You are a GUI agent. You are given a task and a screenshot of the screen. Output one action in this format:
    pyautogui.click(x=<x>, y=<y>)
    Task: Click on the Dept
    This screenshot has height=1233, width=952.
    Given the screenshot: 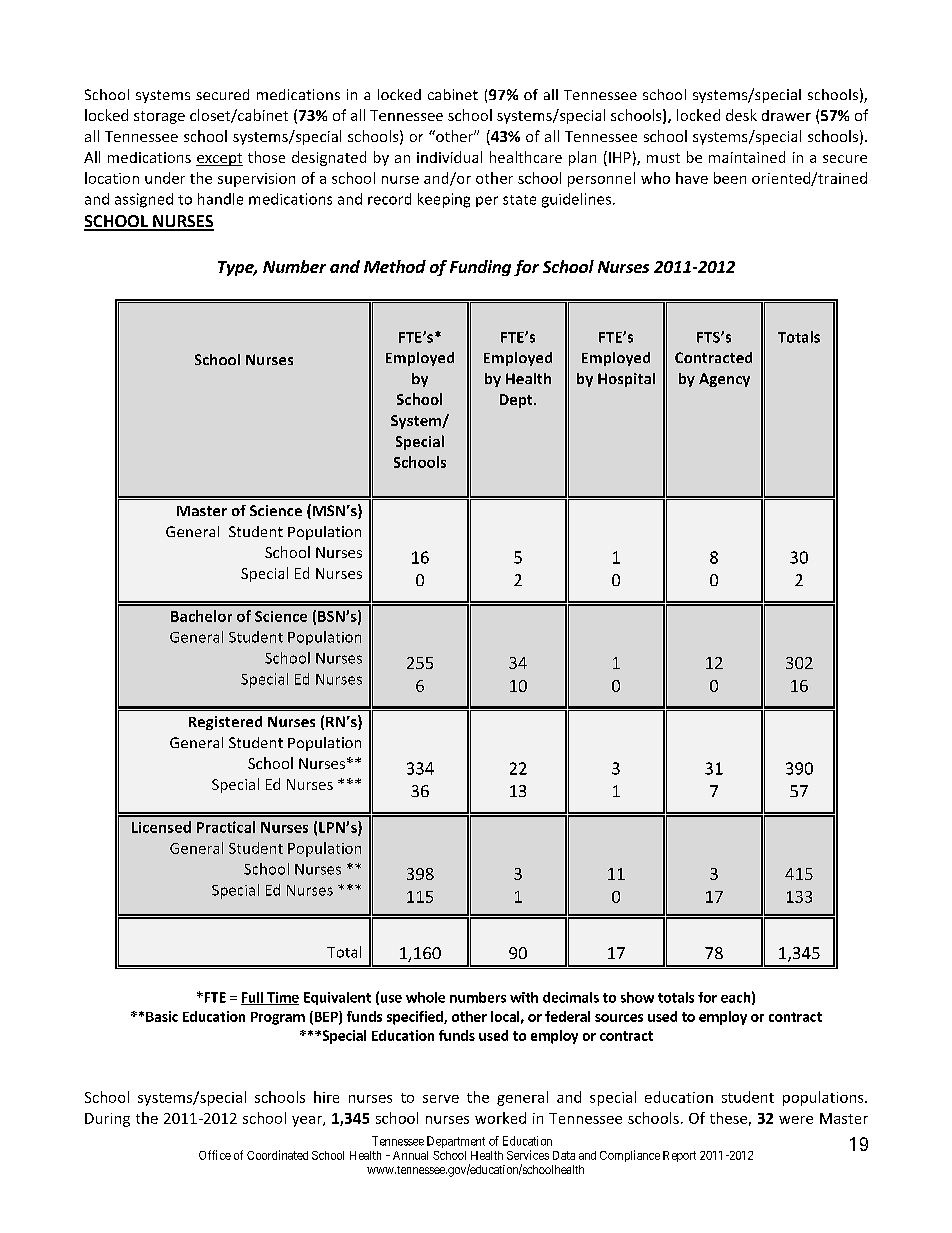 What is the action you would take?
    pyautogui.click(x=517, y=401)
